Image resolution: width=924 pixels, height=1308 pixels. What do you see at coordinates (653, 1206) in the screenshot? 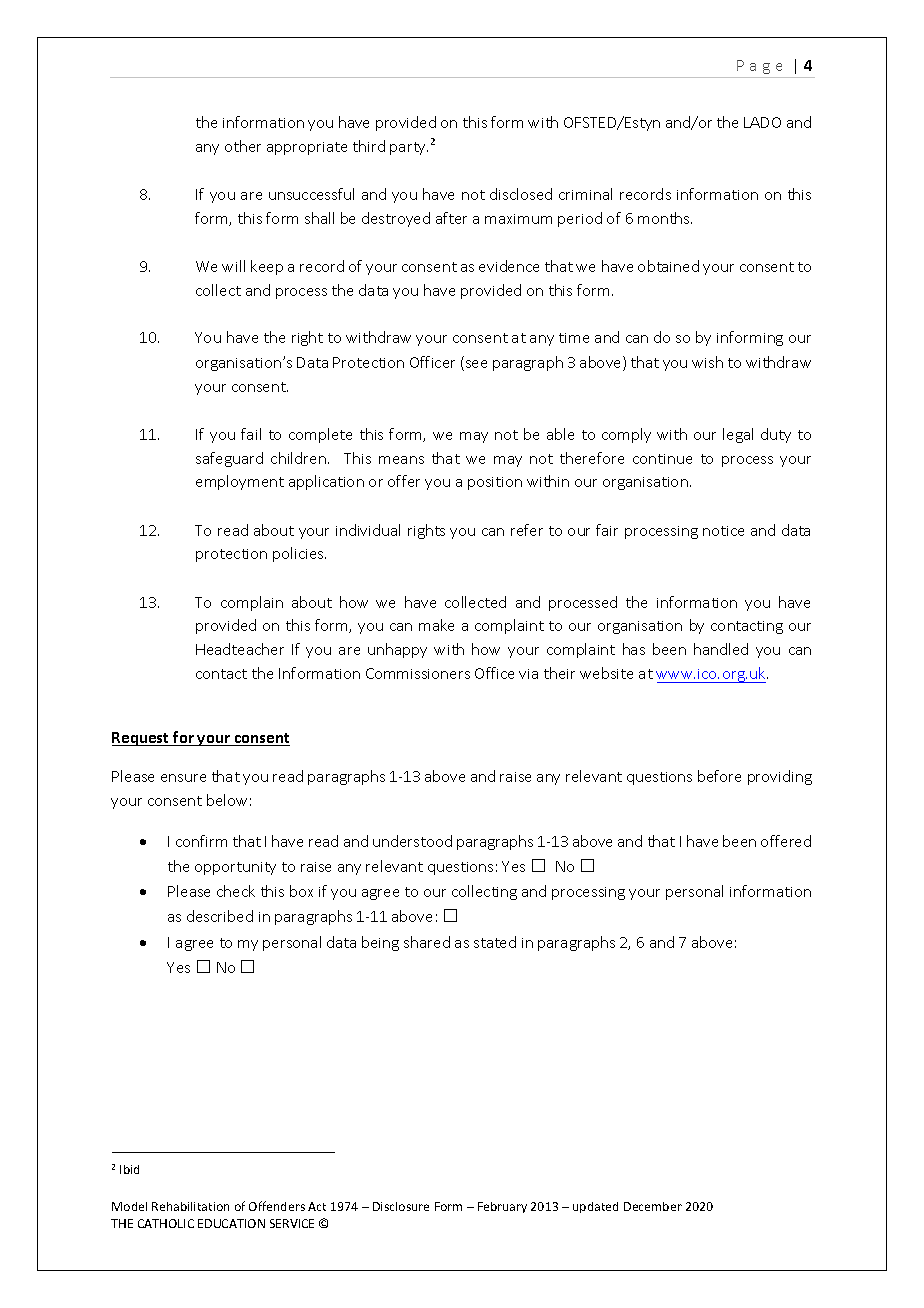
I see `December` at bounding box center [653, 1206].
